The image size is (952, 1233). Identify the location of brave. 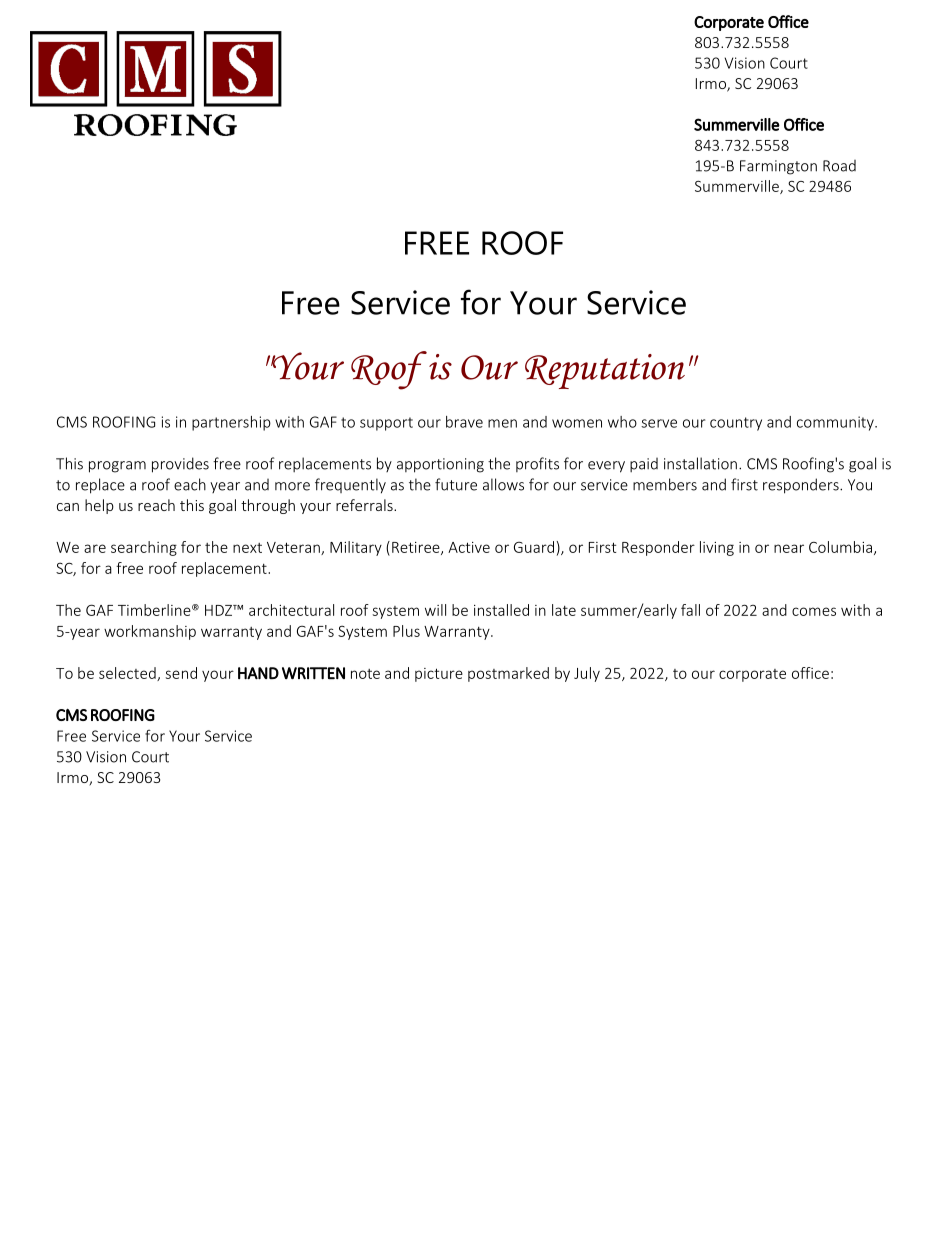
(464, 422).
